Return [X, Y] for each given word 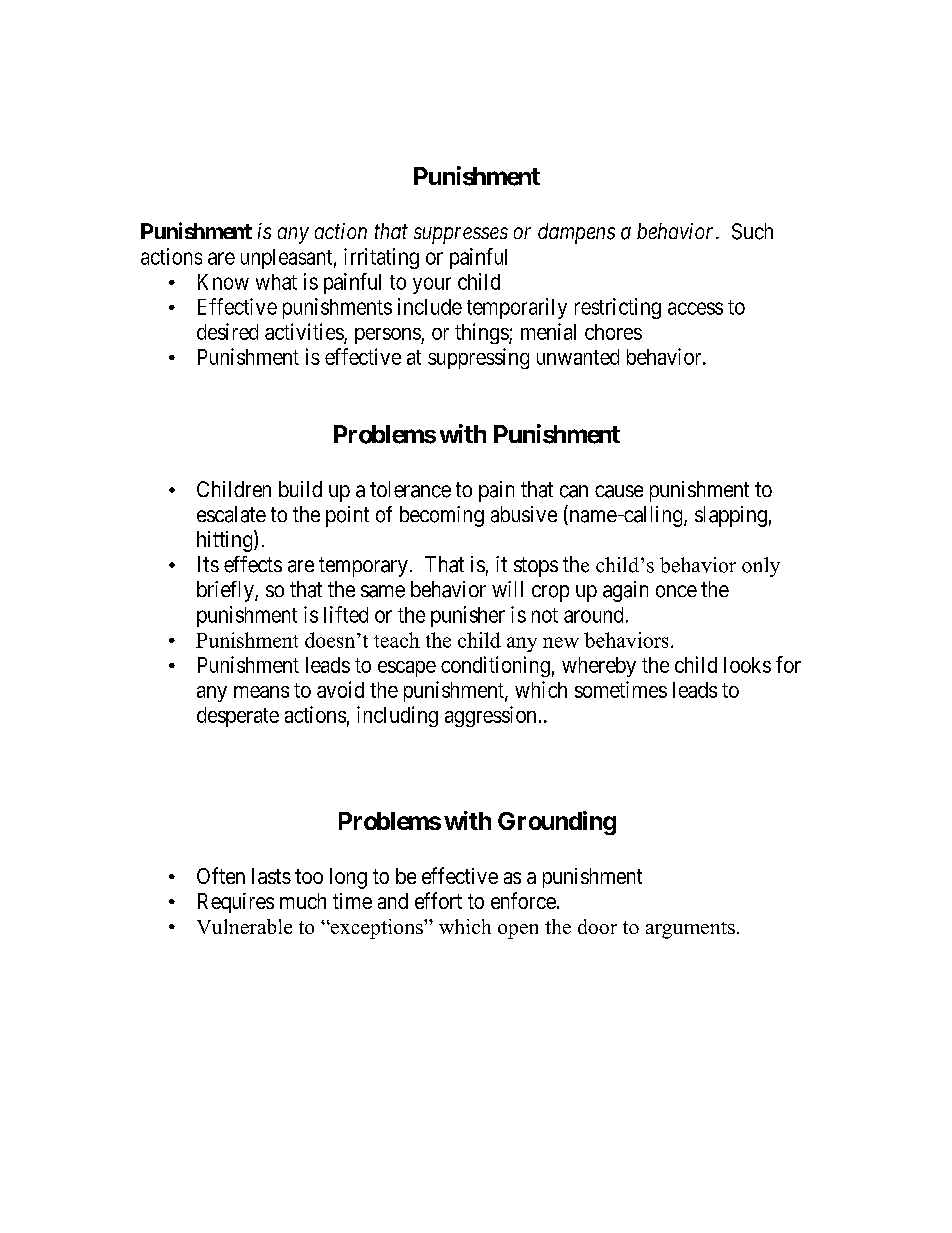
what [276, 282]
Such [752, 231]
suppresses [461, 235]
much [303, 901]
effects [253, 564]
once [676, 591]
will [507, 589]
